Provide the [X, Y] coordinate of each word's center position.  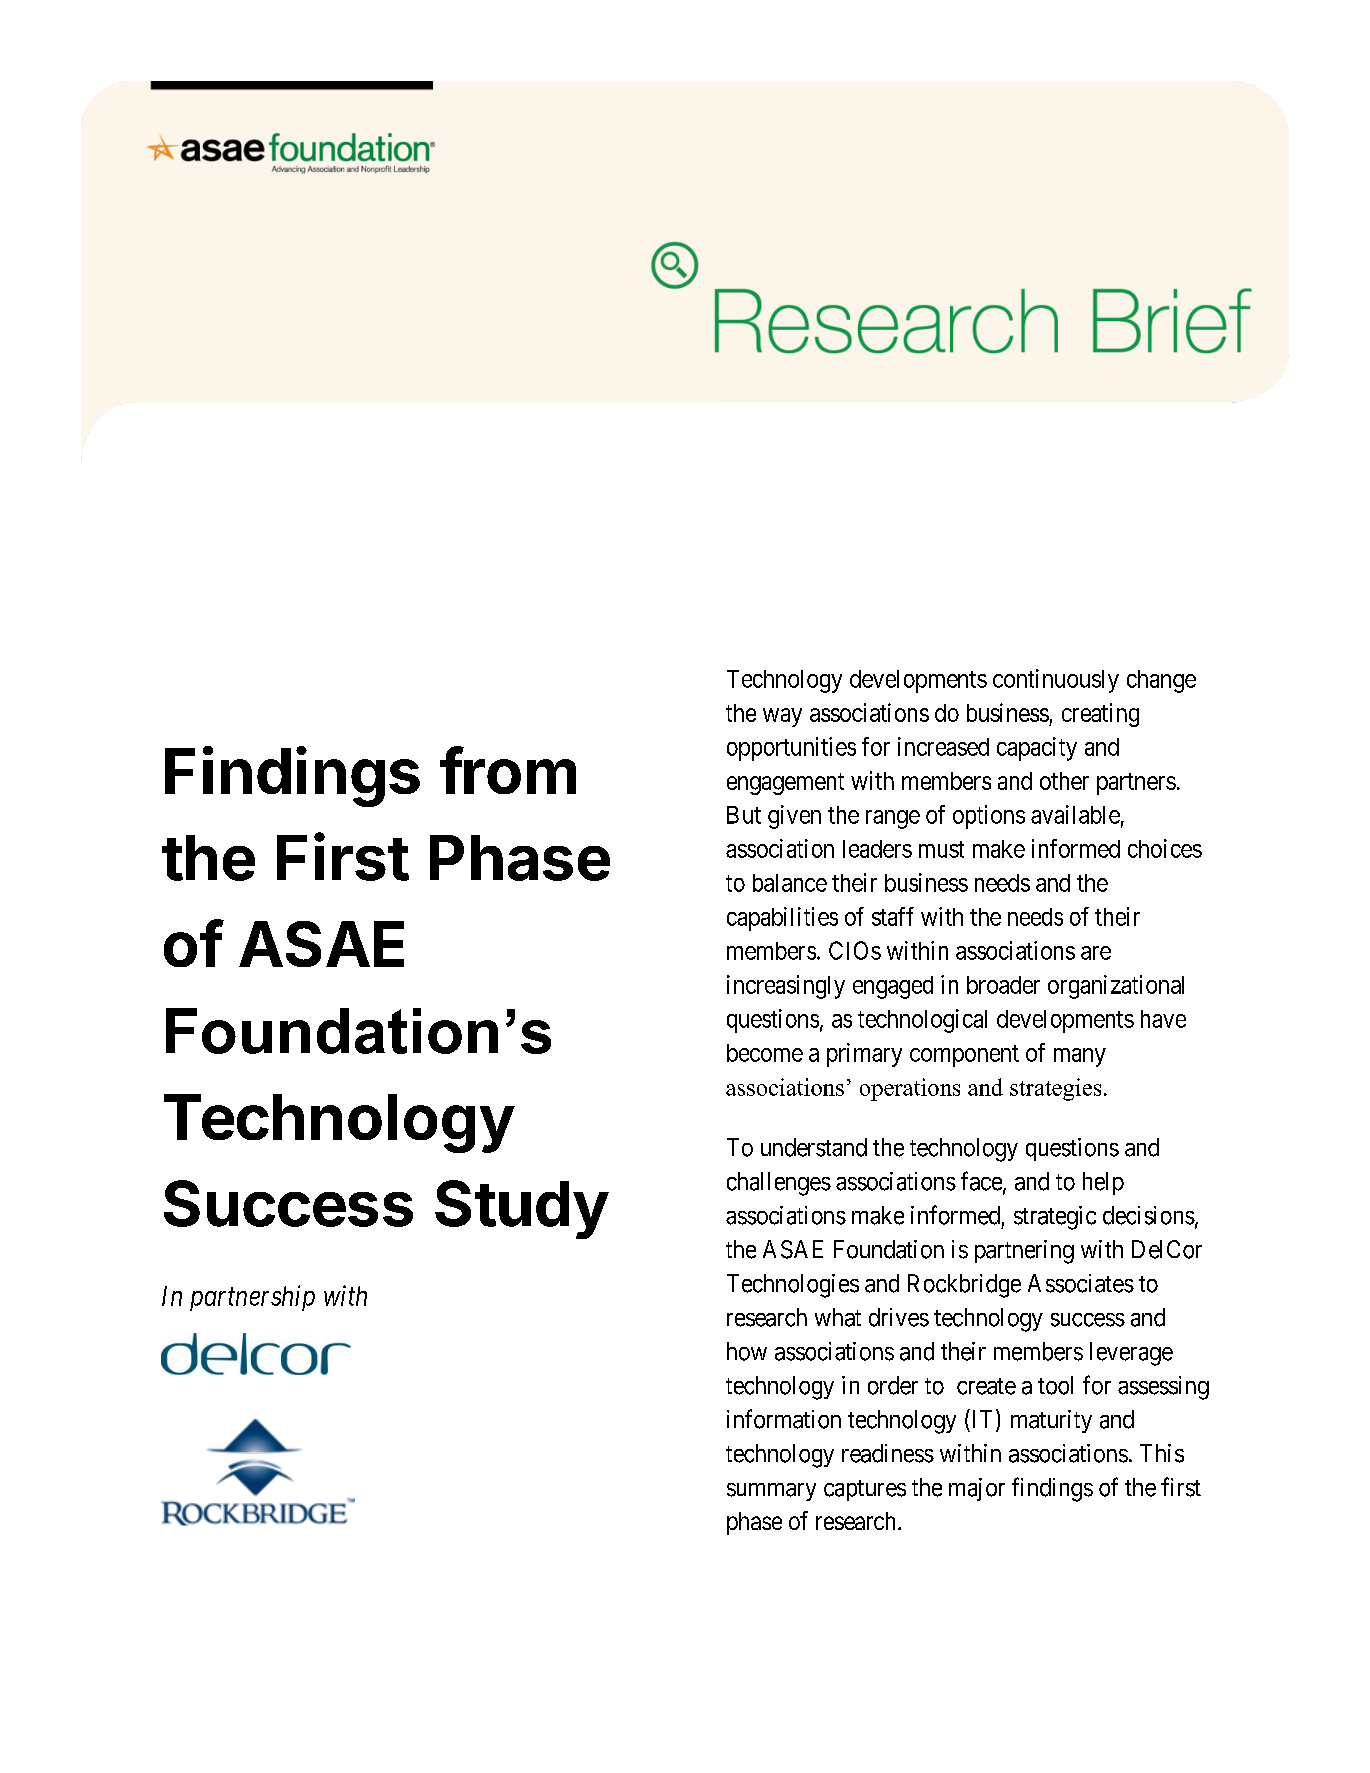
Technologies [793, 1286]
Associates [1081, 1283]
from [508, 770]
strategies [1055, 1089]
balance [790, 883]
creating [1100, 715]
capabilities [782, 919]
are [1096, 953]
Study [522, 1209]
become [765, 1053]
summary [771, 1492]
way [782, 717]
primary [864, 1055]
